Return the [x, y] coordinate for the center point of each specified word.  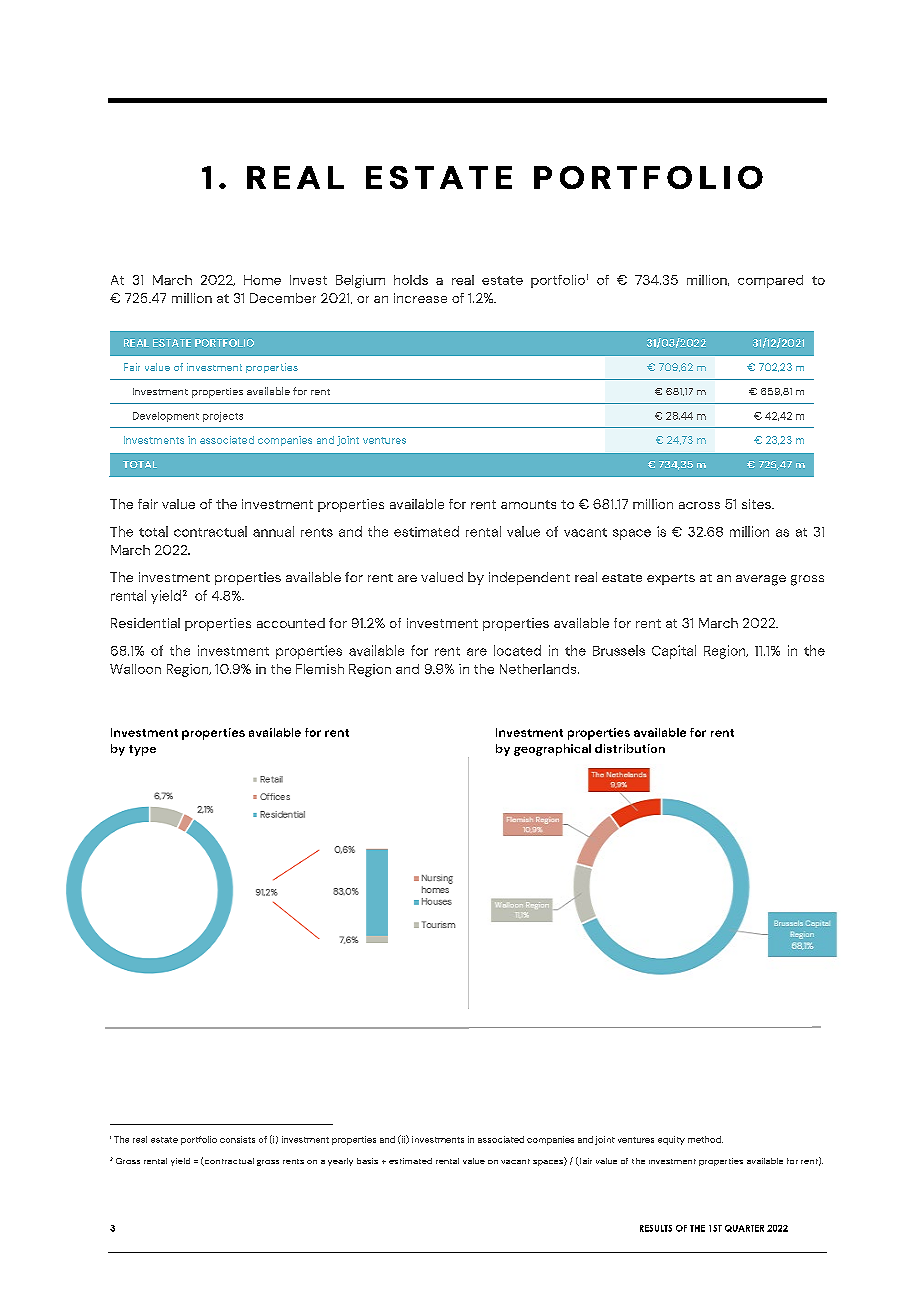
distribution [630, 748]
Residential [145, 623]
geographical [552, 750]
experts [671, 579]
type [142, 750]
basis [367, 1161]
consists [237, 1139]
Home [262, 280]
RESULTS [656, 1228]
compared [770, 281]
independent [529, 578]
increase [420, 298]
